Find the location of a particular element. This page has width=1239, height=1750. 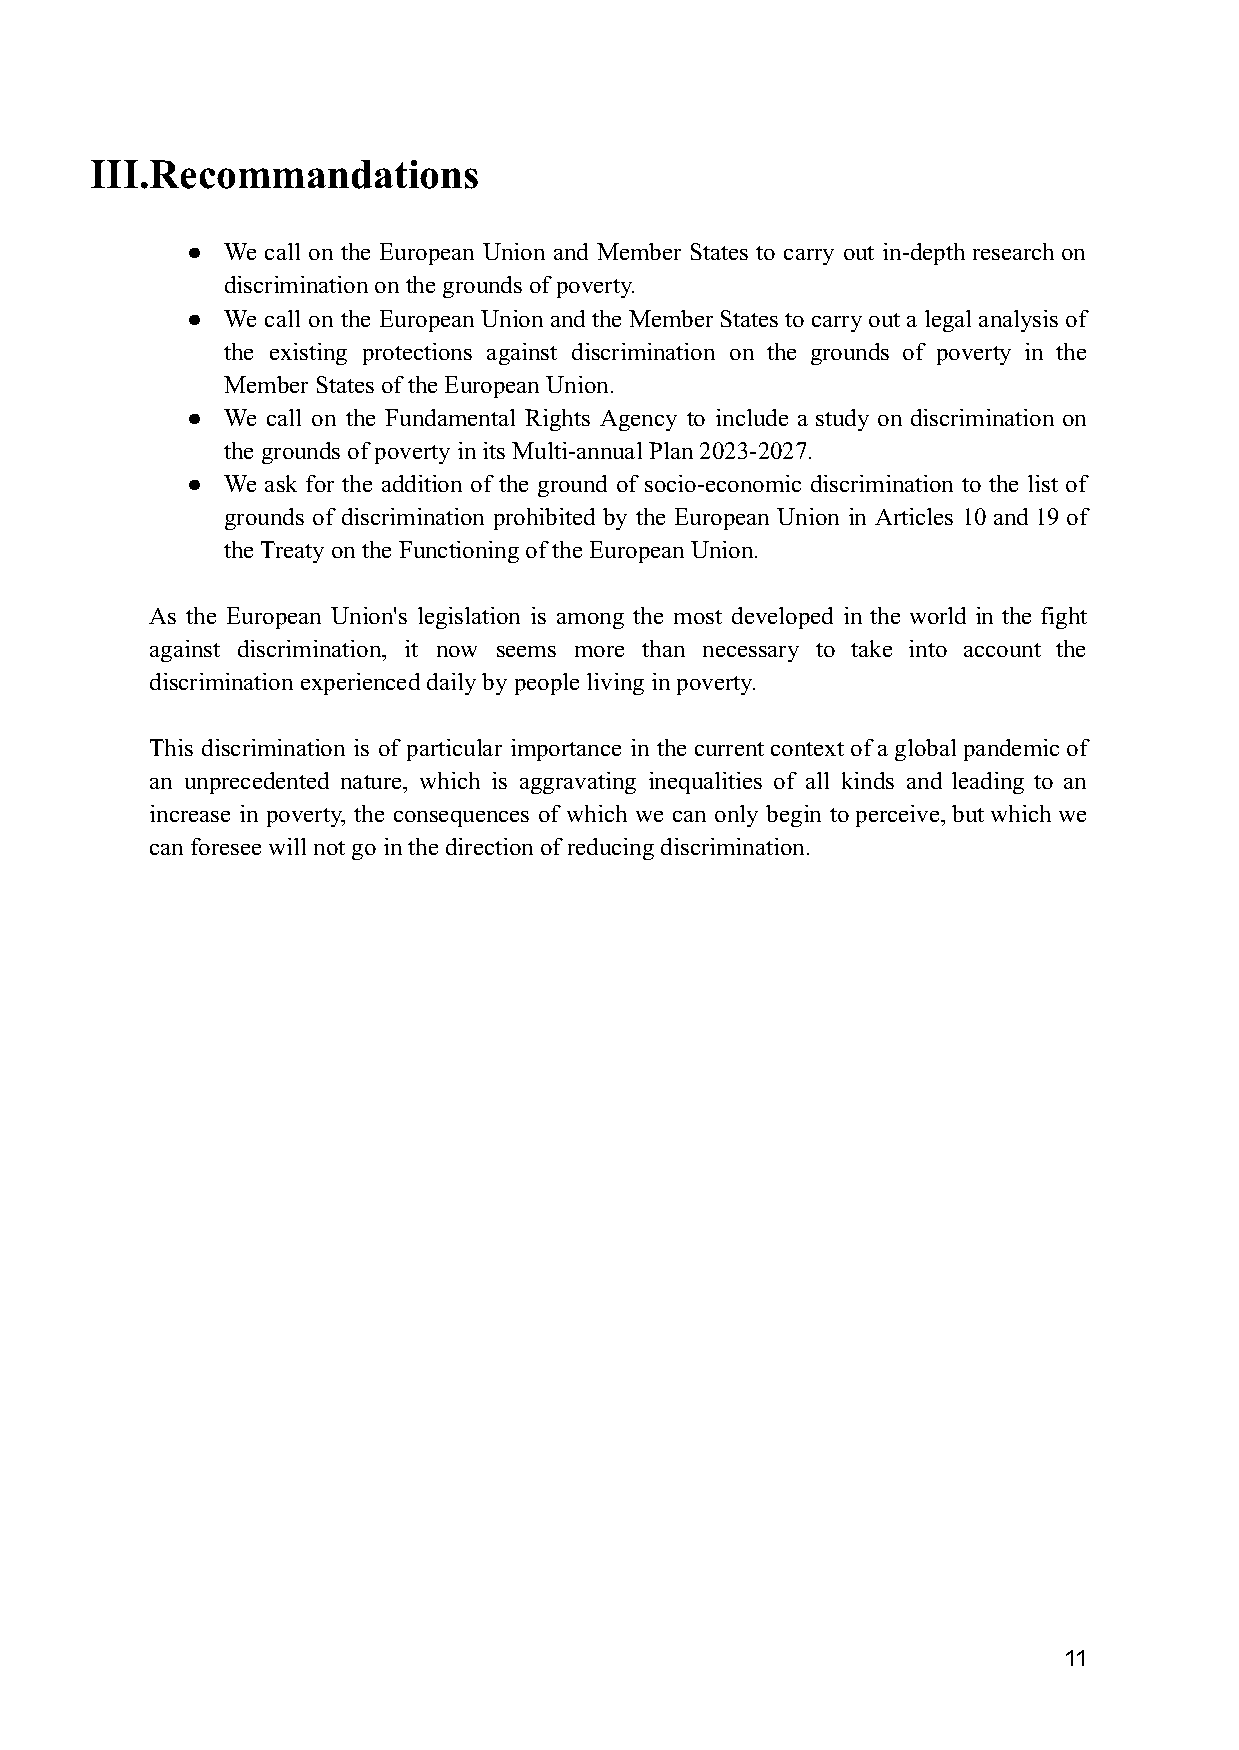

Agency is located at coordinates (638, 420).
